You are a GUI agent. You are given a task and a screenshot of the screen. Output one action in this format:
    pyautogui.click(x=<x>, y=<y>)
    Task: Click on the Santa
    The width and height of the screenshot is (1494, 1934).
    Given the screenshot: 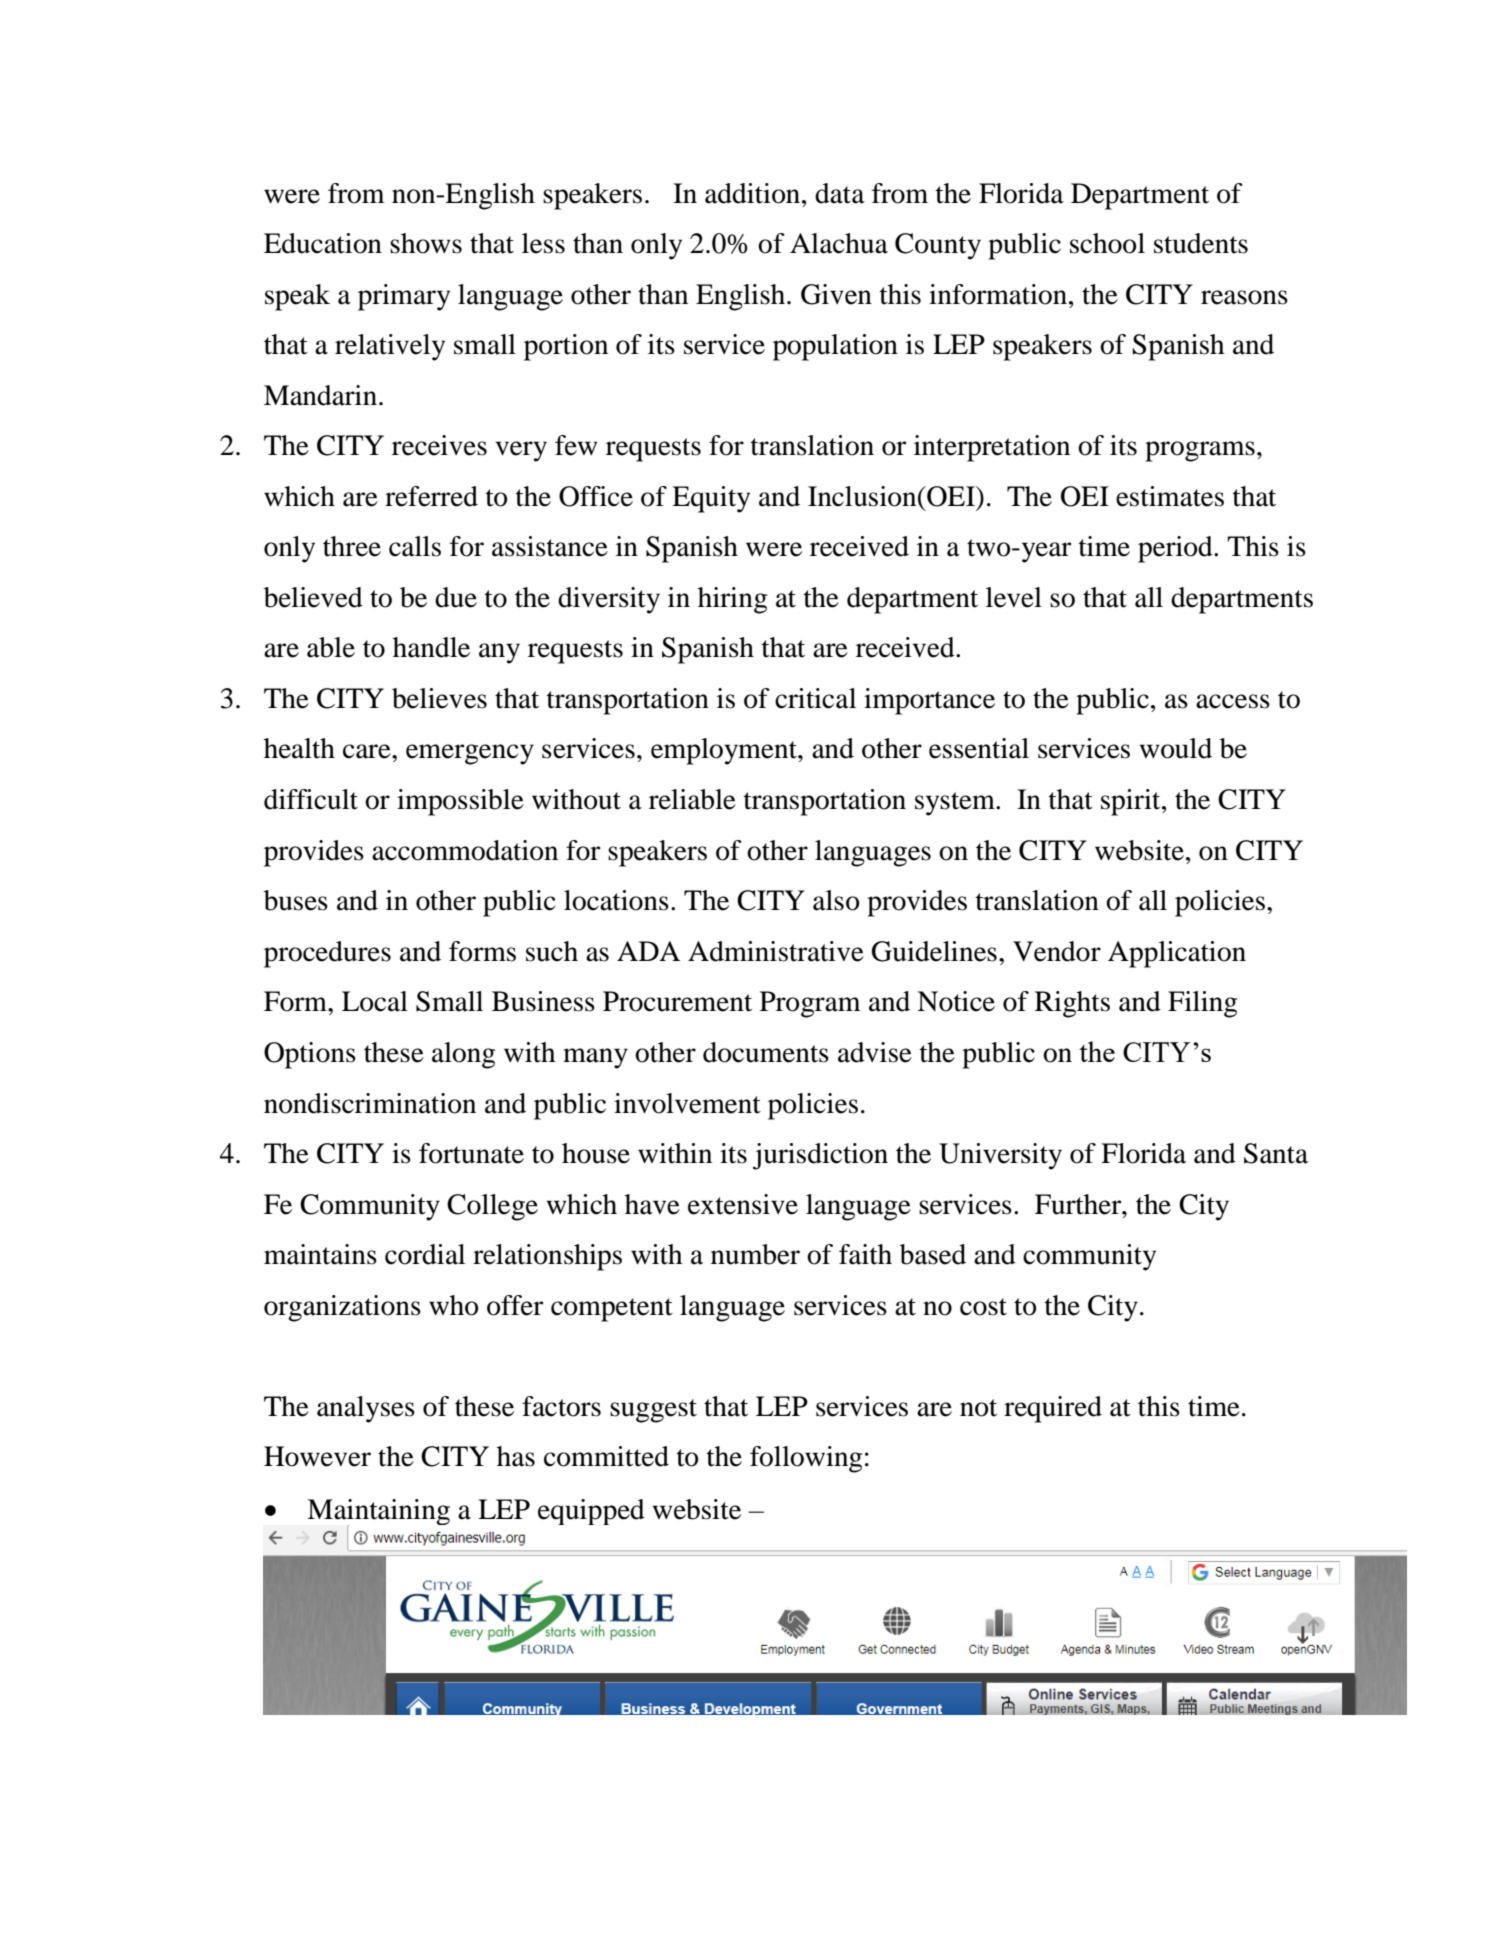 What is the action you would take?
    pyautogui.click(x=1276, y=1153)
